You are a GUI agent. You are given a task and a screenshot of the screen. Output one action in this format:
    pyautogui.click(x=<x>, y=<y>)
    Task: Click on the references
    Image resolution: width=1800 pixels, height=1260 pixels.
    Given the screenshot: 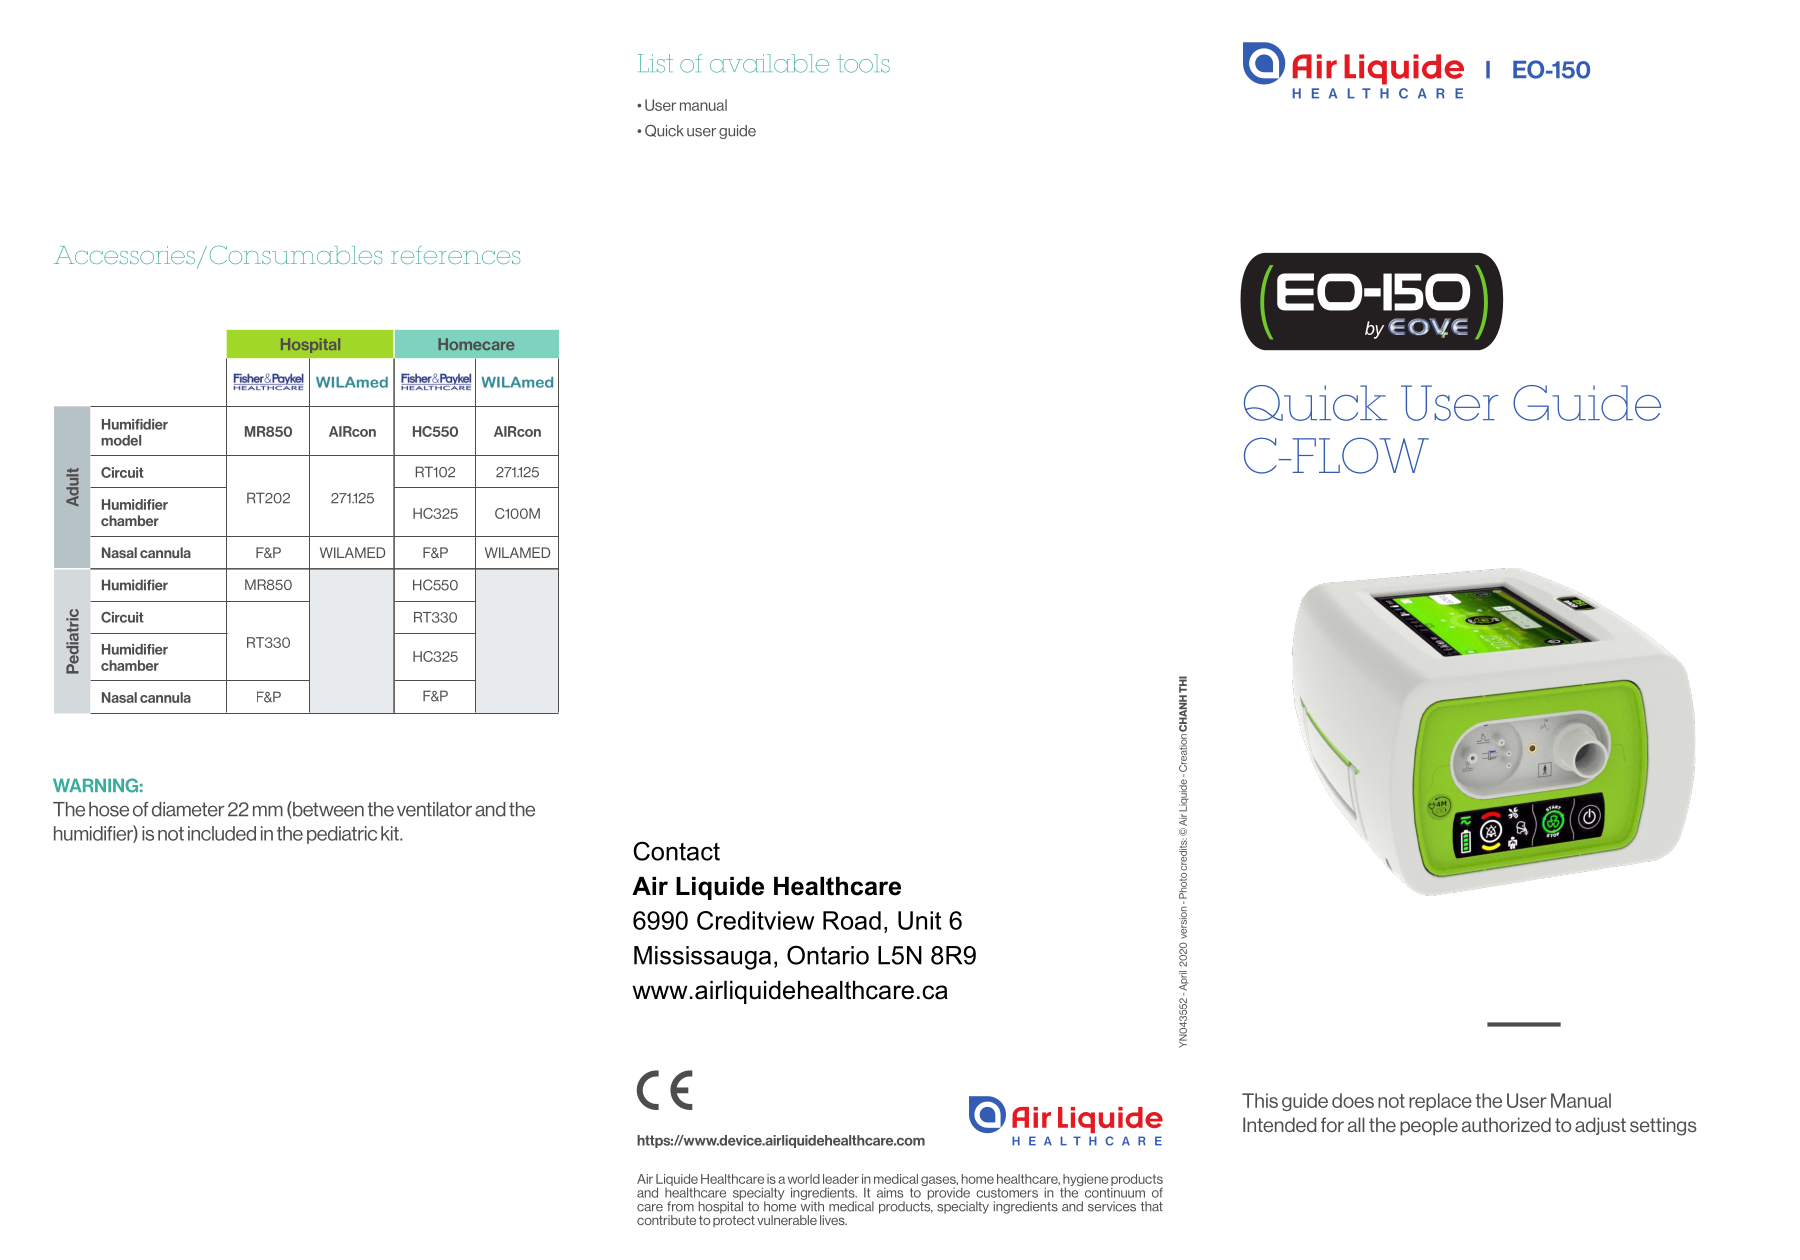 What is the action you would take?
    pyautogui.click(x=455, y=255)
